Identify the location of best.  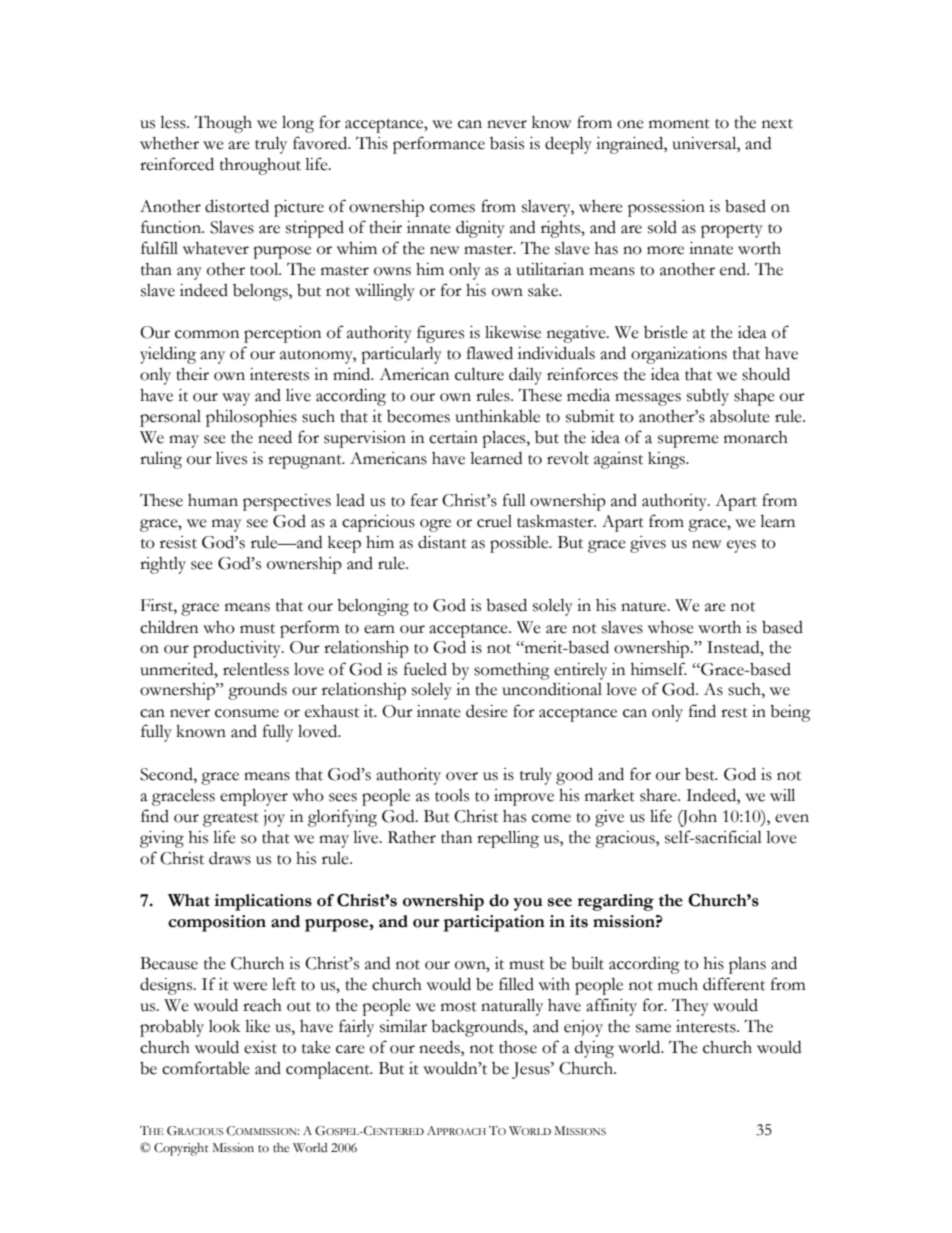
(701, 774).
